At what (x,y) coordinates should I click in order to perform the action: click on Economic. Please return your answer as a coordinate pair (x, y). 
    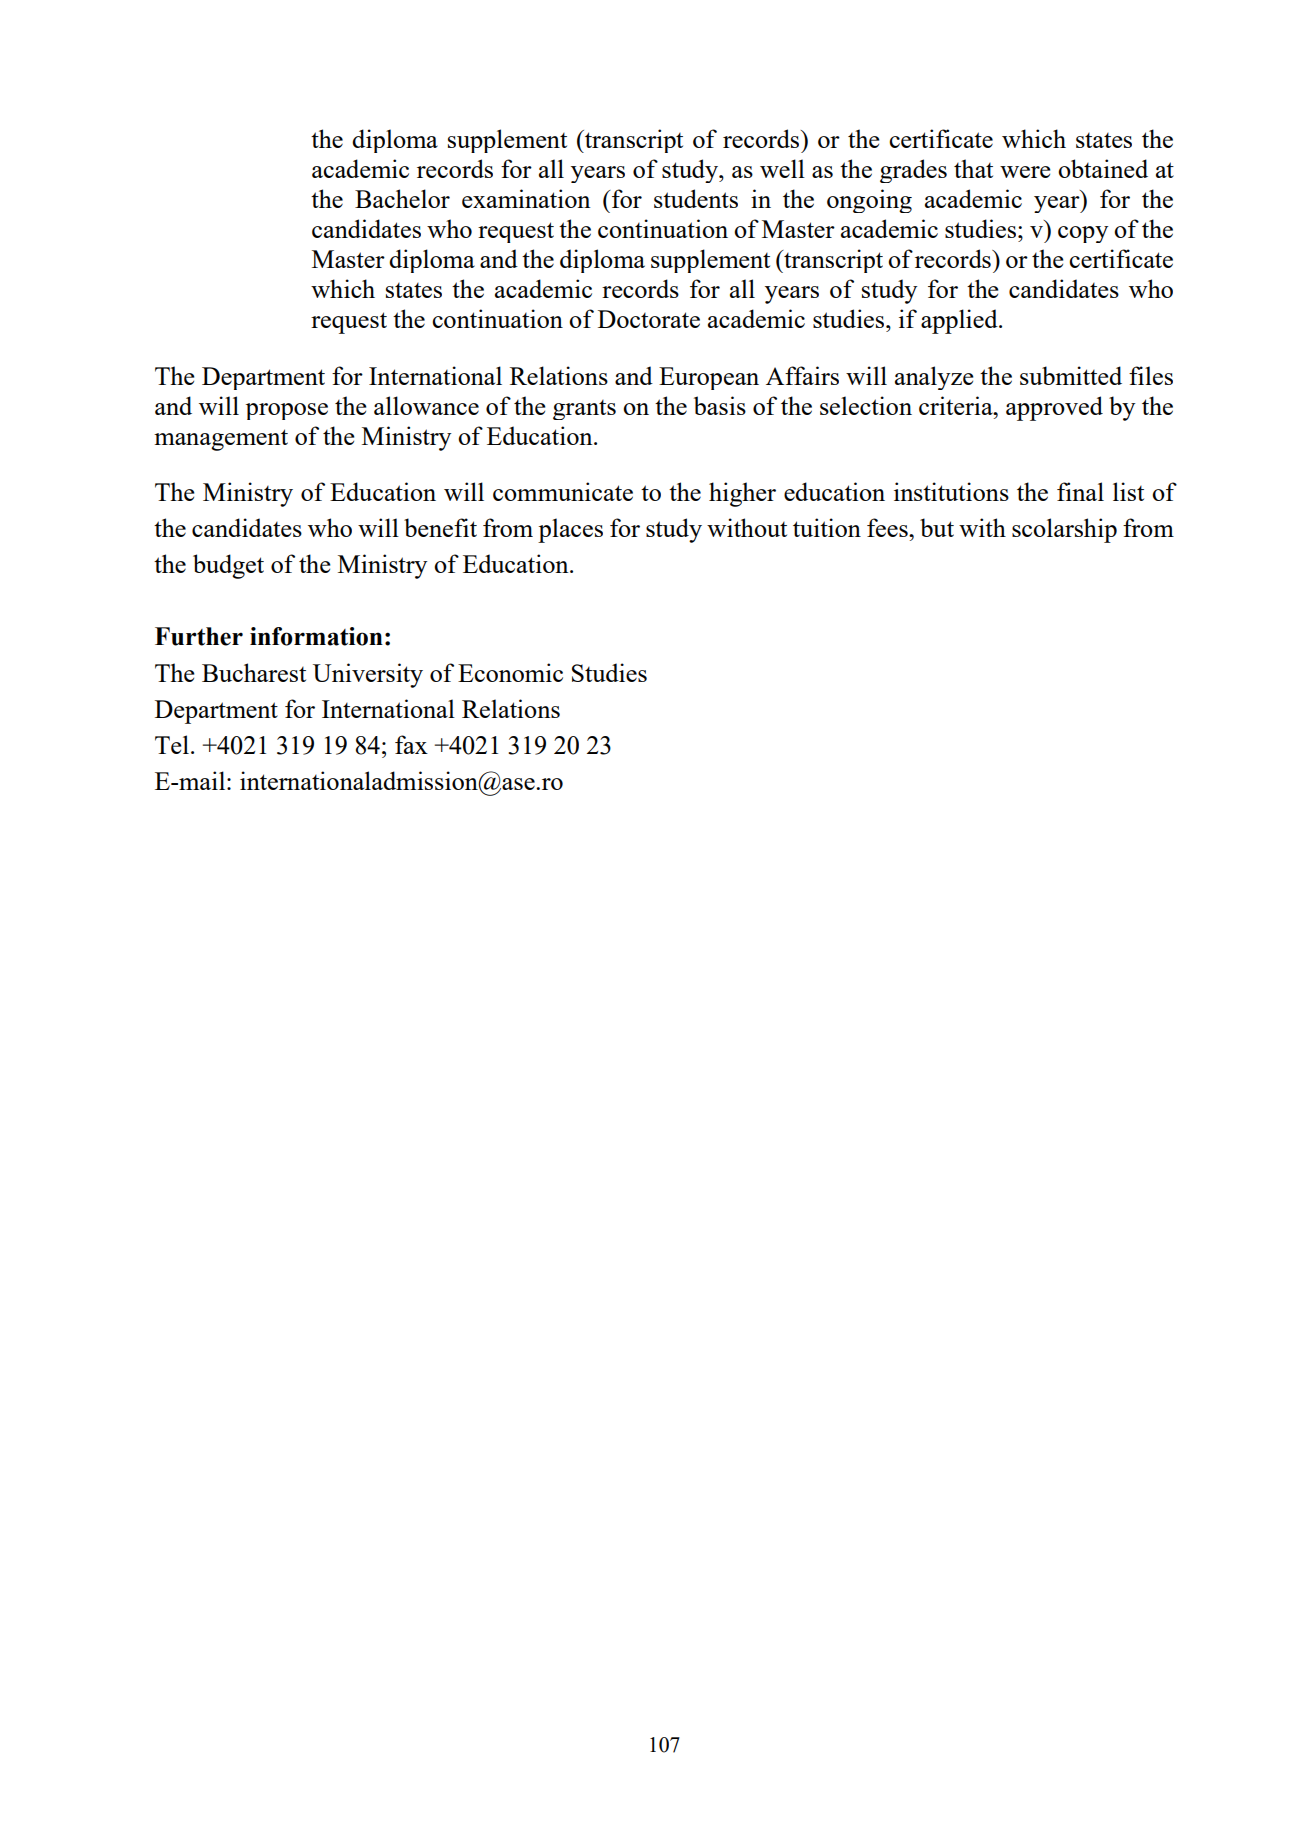
    Looking at the image, I should click on (510, 672).
